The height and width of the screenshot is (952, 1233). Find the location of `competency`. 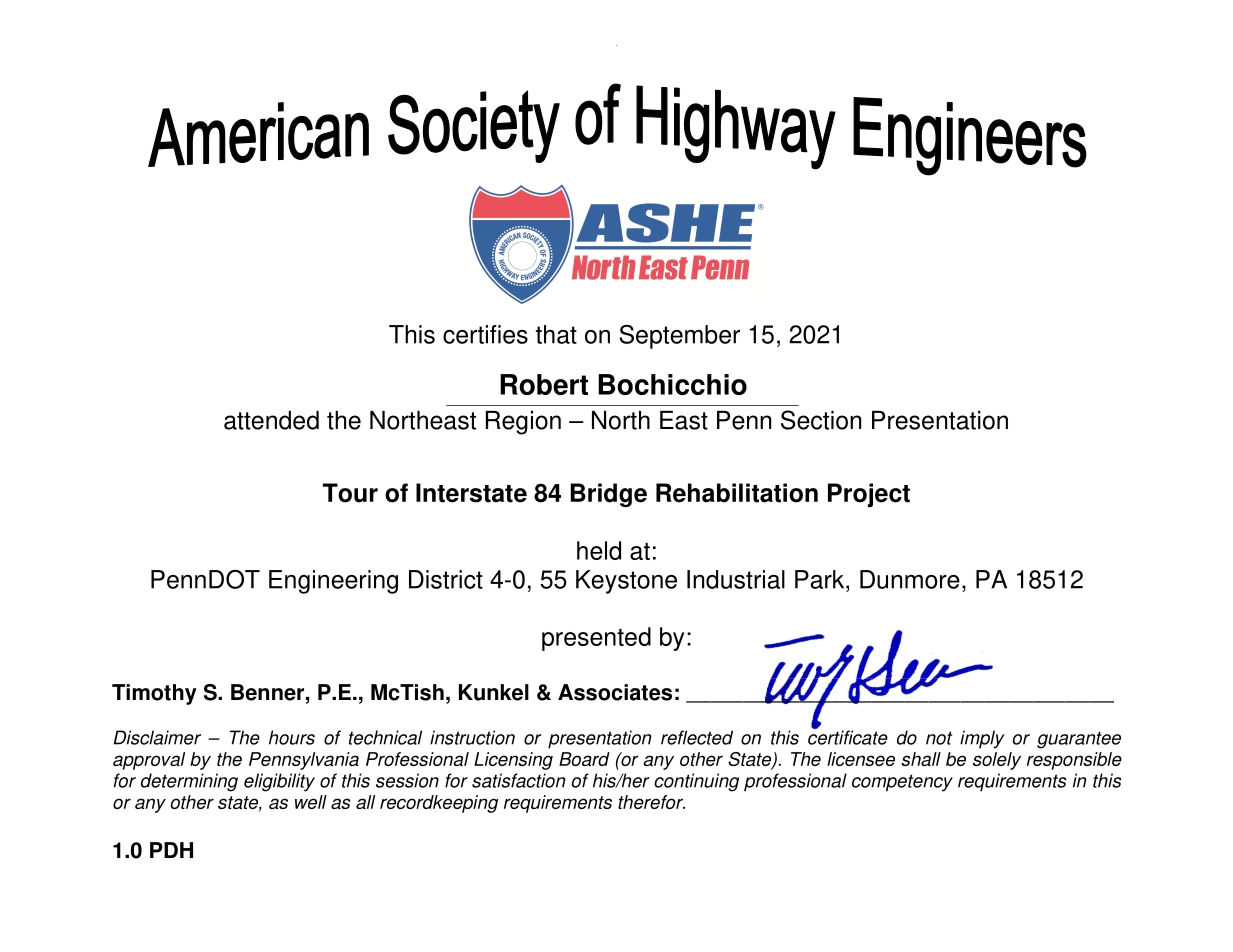

competency is located at coordinates (902, 783).
